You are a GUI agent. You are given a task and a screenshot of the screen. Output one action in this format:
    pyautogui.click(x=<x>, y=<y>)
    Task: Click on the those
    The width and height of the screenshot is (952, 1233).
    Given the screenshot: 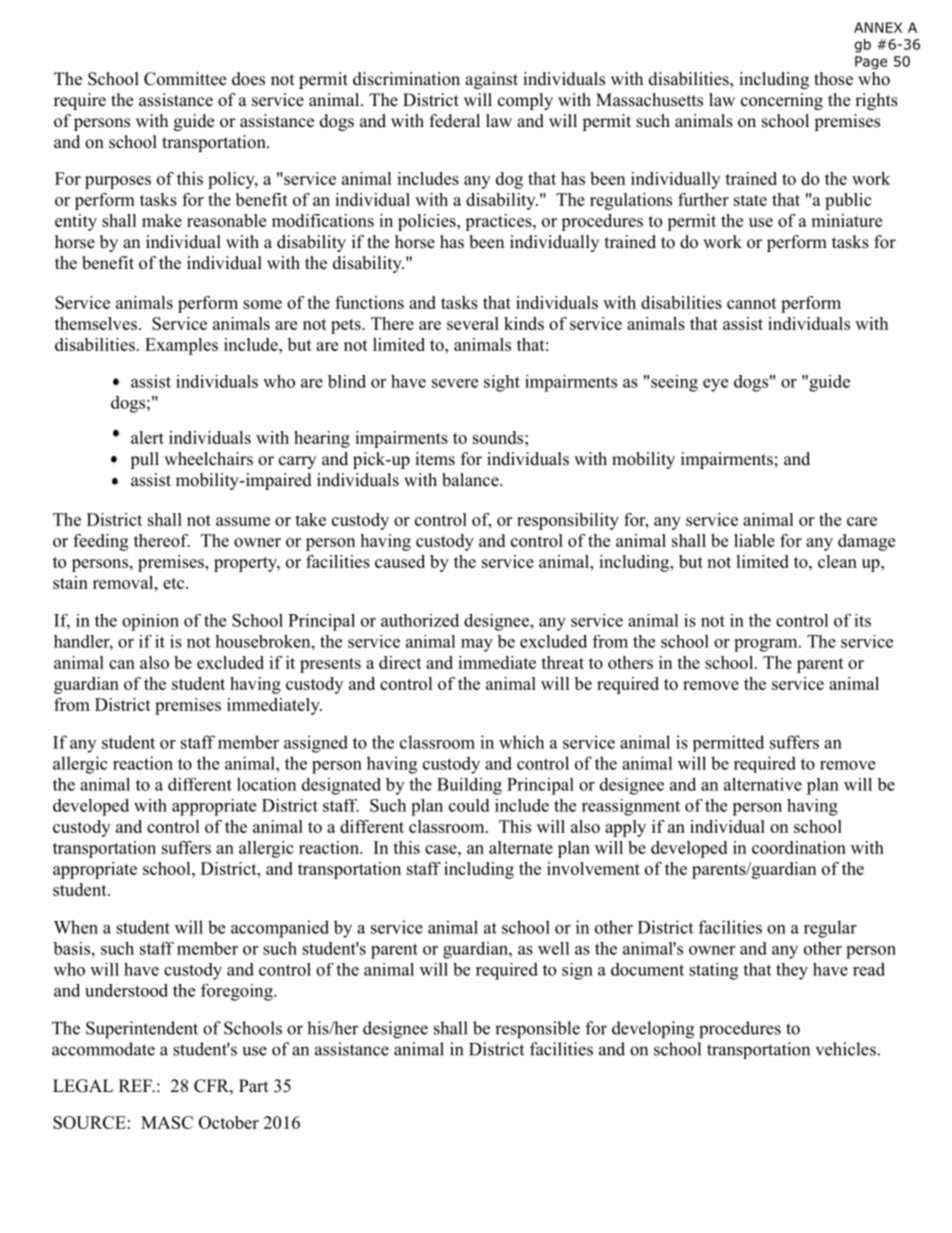 What is the action you would take?
    pyautogui.click(x=833, y=79)
